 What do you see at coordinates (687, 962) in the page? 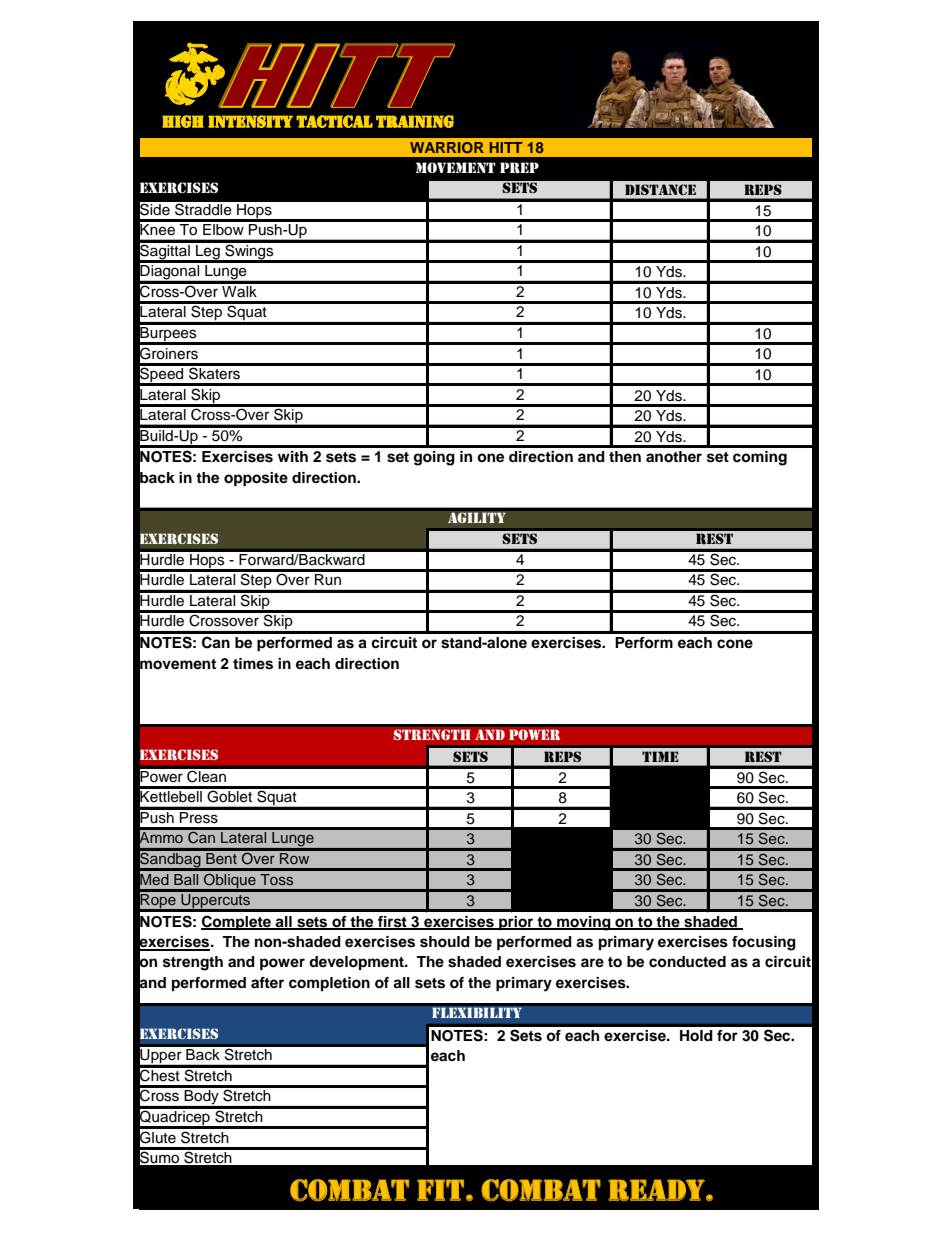
I see `conducted` at bounding box center [687, 962].
